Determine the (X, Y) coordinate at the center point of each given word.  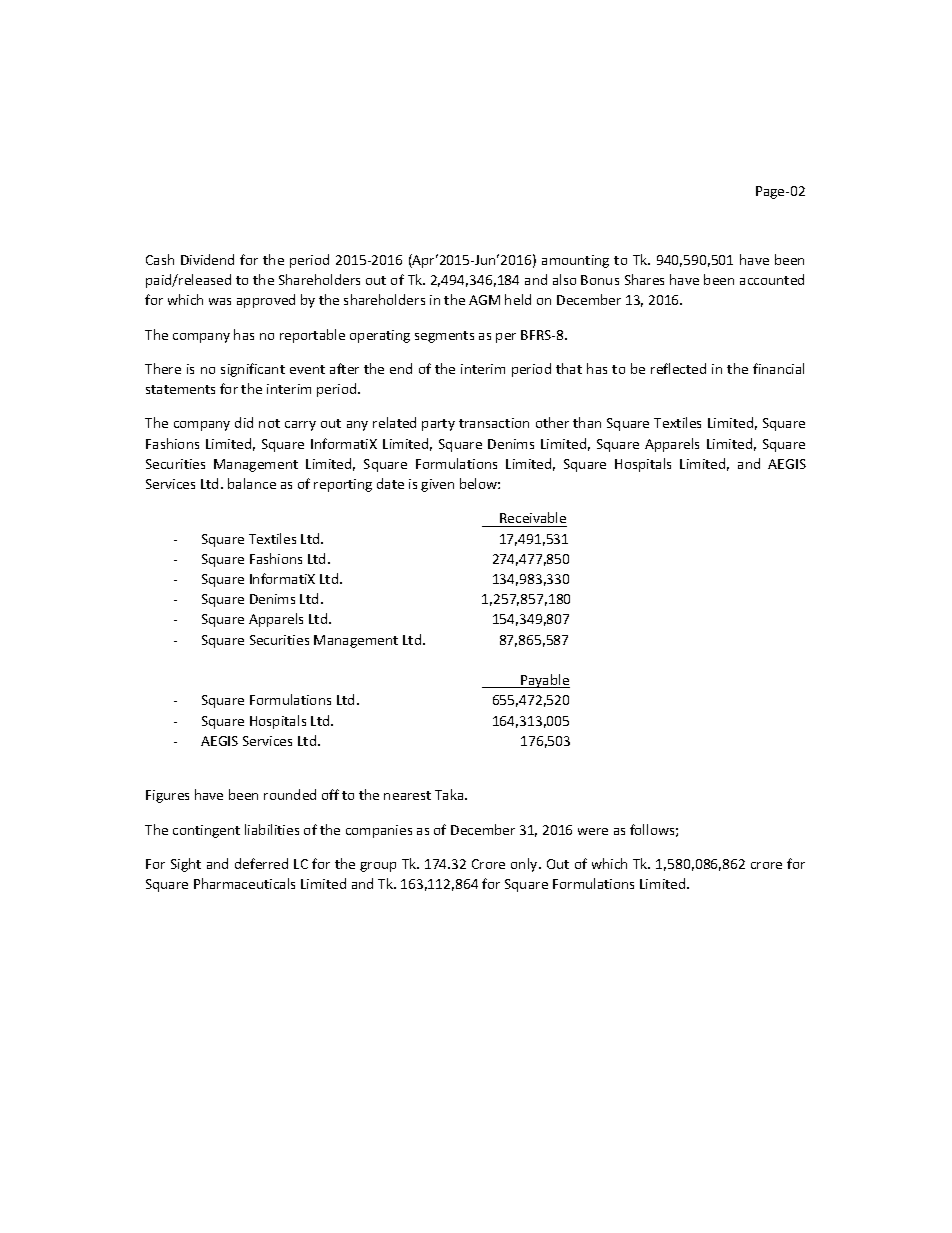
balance (252, 483)
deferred (261, 863)
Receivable (533, 517)
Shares (644, 279)
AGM (484, 300)
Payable (544, 681)
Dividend (207, 259)
